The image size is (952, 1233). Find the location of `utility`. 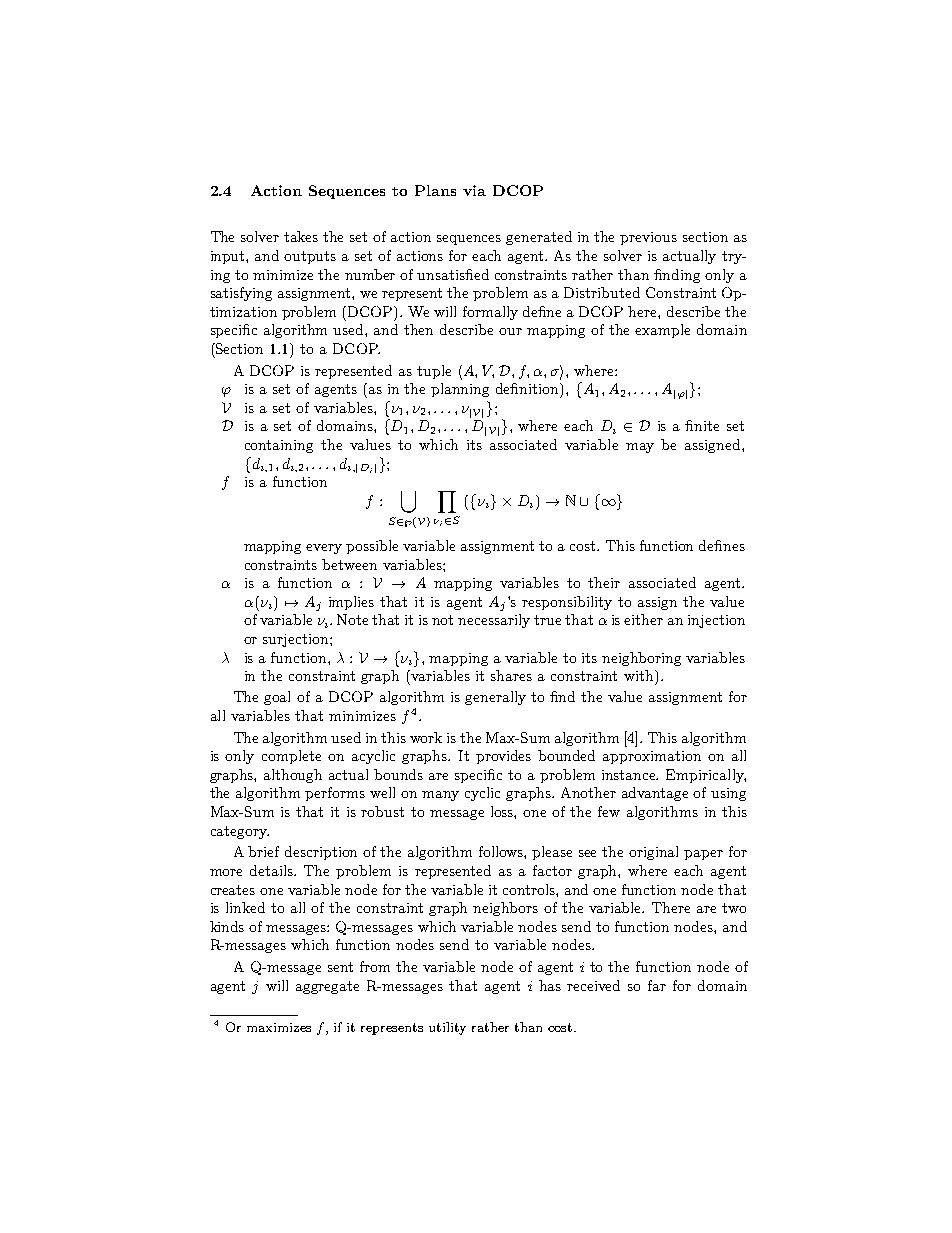

utility is located at coordinates (447, 1028).
